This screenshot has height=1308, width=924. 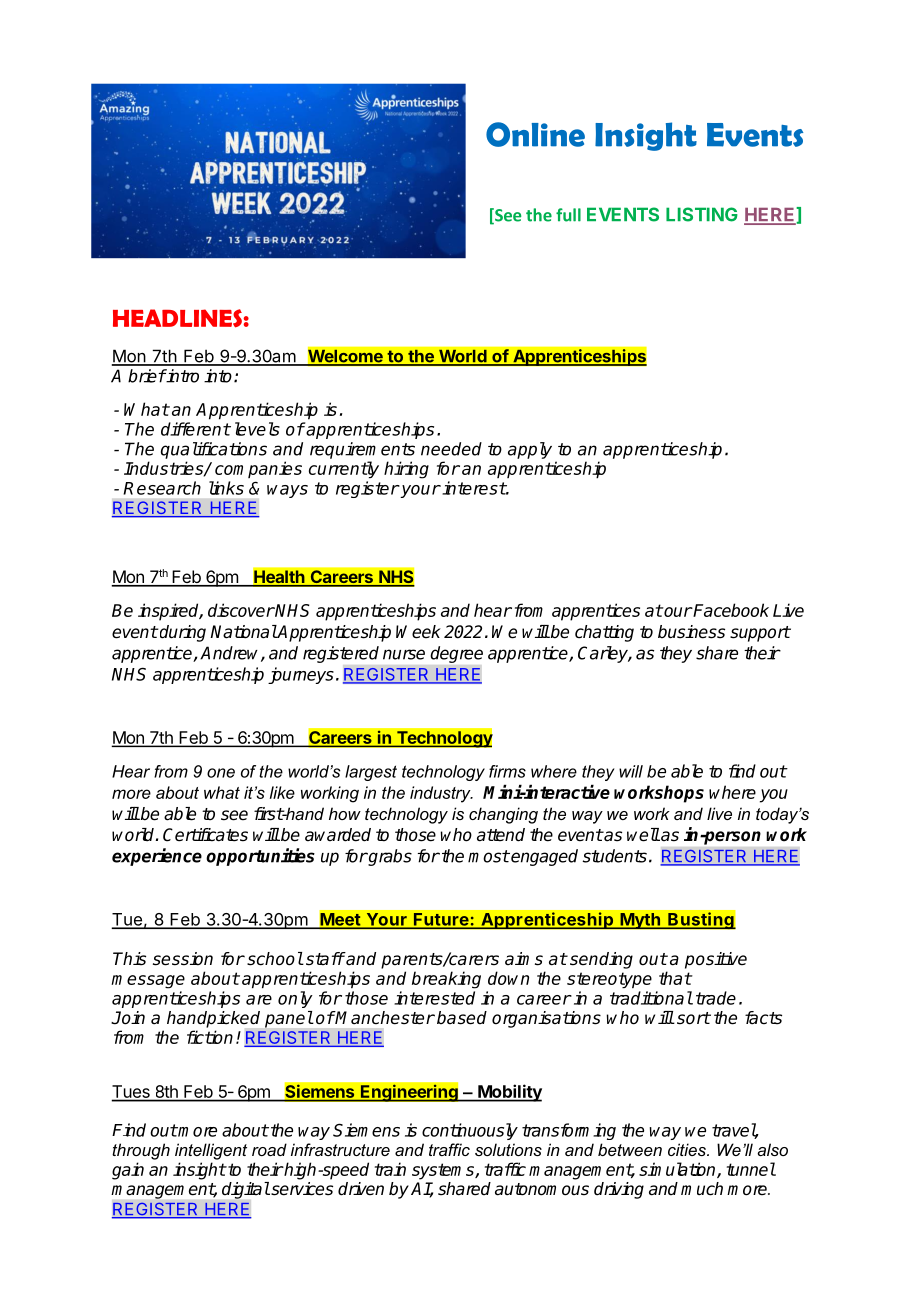 I want to click on during, so click(x=182, y=633).
